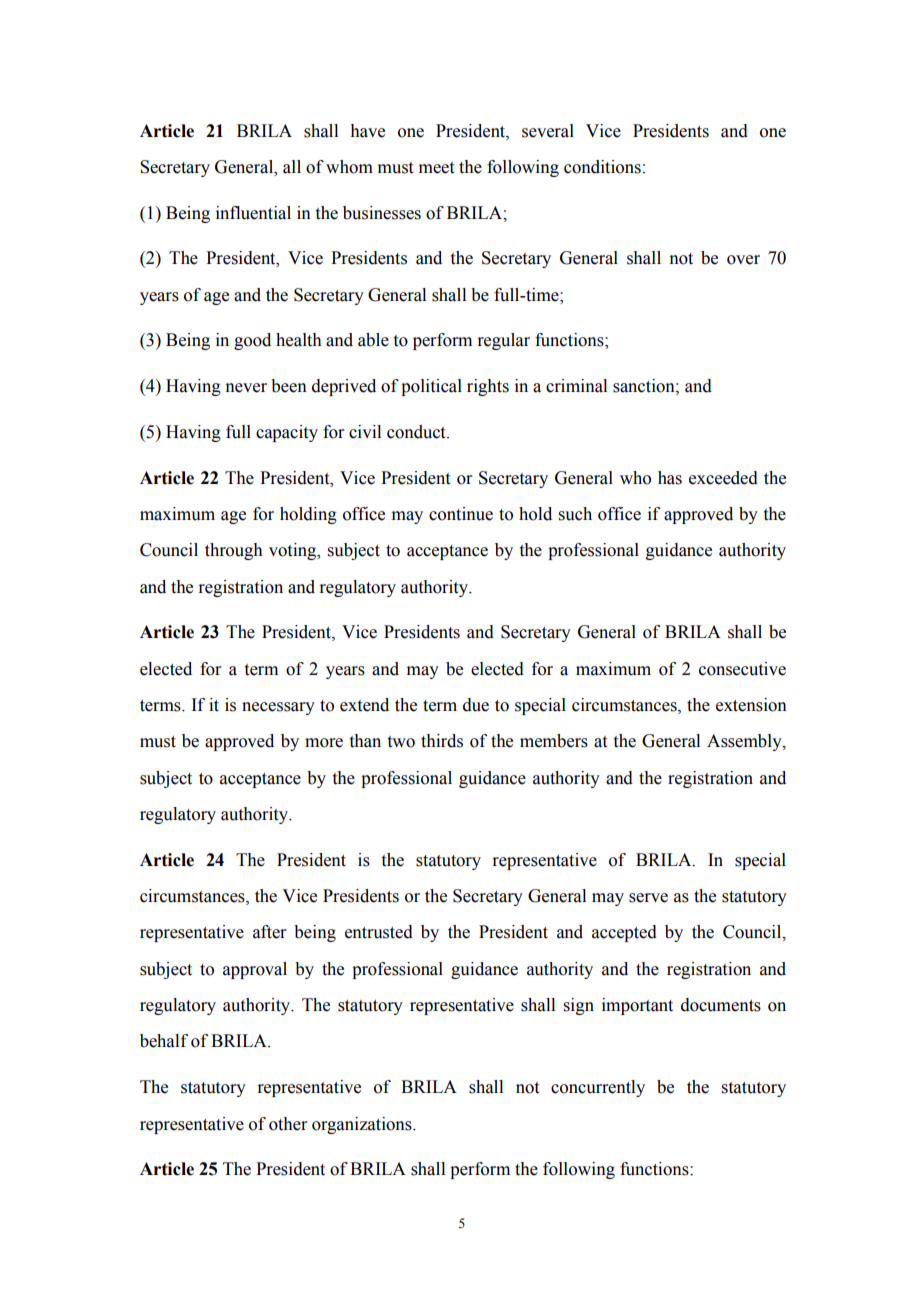  I want to click on influential, so click(253, 213).
